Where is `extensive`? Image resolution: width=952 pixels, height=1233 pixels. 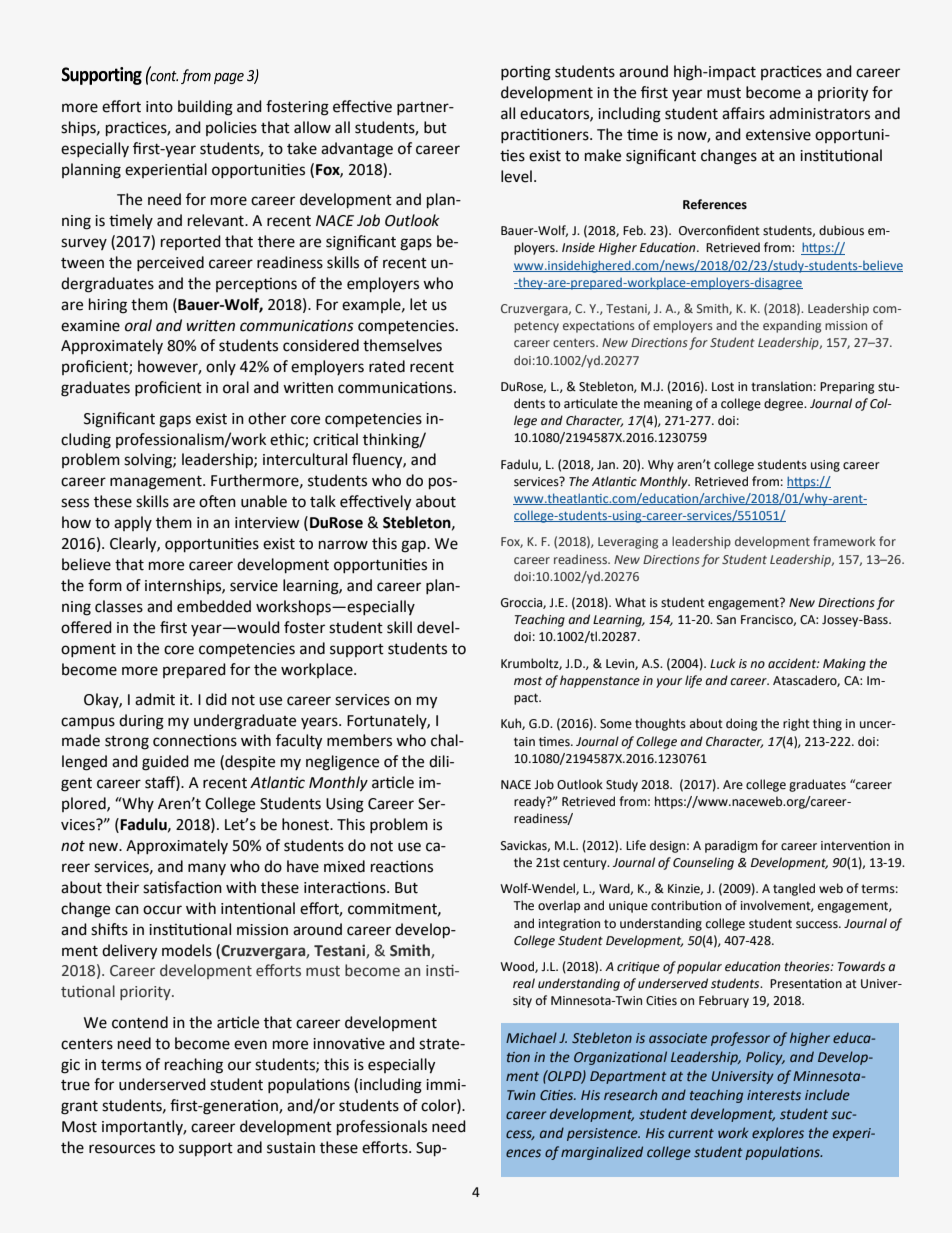
extensive is located at coordinates (778, 135).
